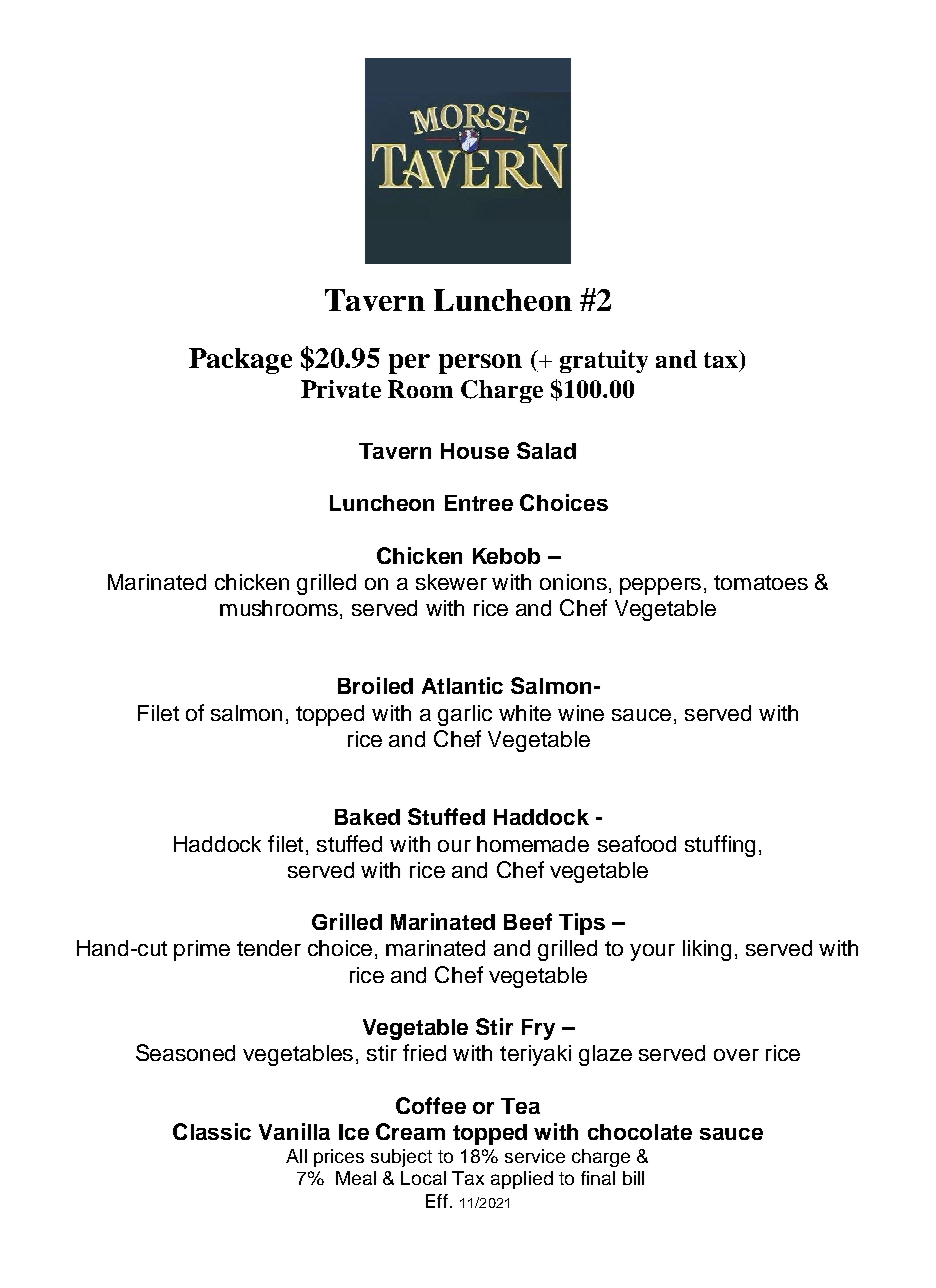 The image size is (936, 1288). I want to click on Broiled, so click(375, 685).
